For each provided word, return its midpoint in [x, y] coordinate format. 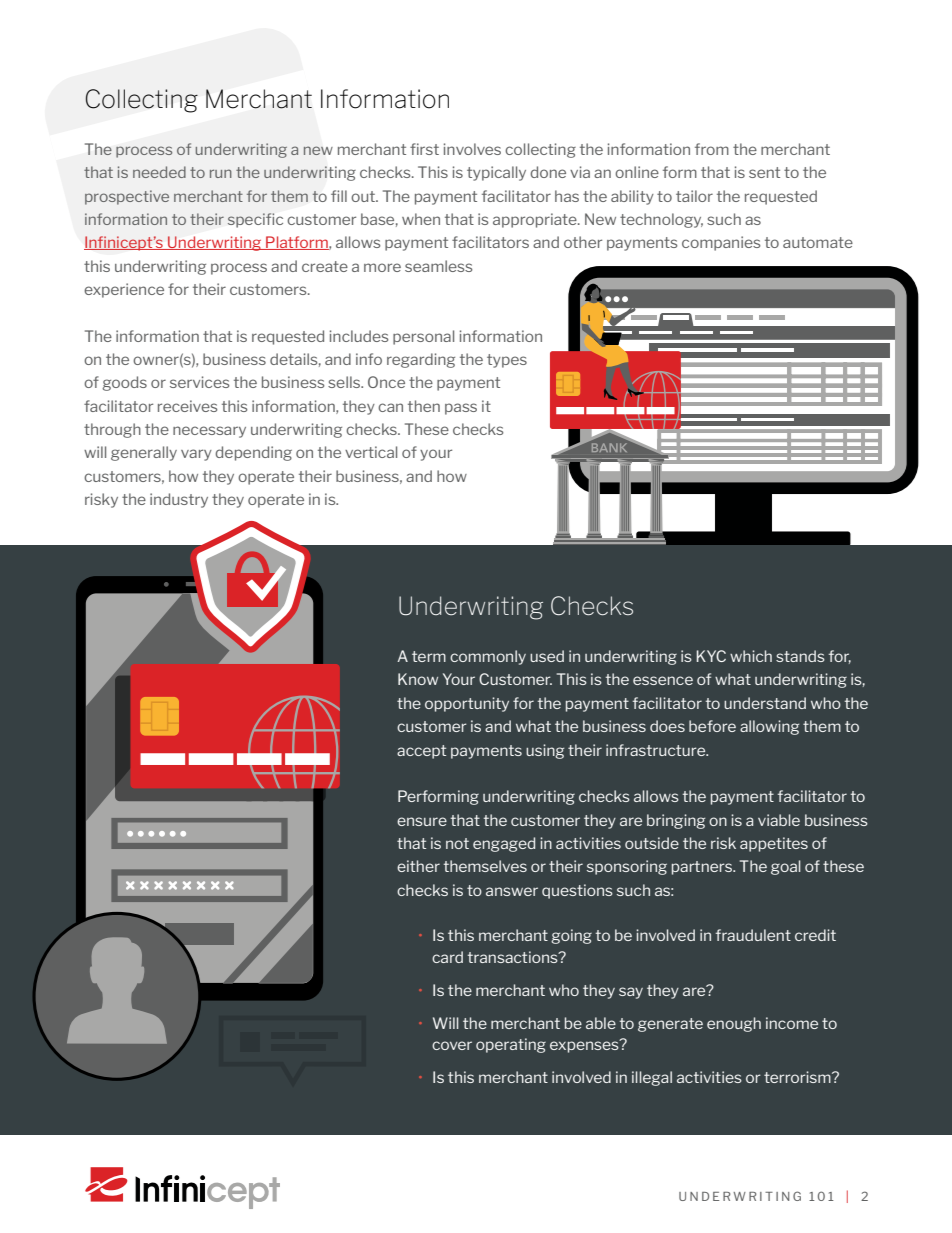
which [751, 656]
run [221, 173]
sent [764, 172]
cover [452, 1045]
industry [179, 500]
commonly [488, 657]
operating [511, 1045]
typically [496, 173]
